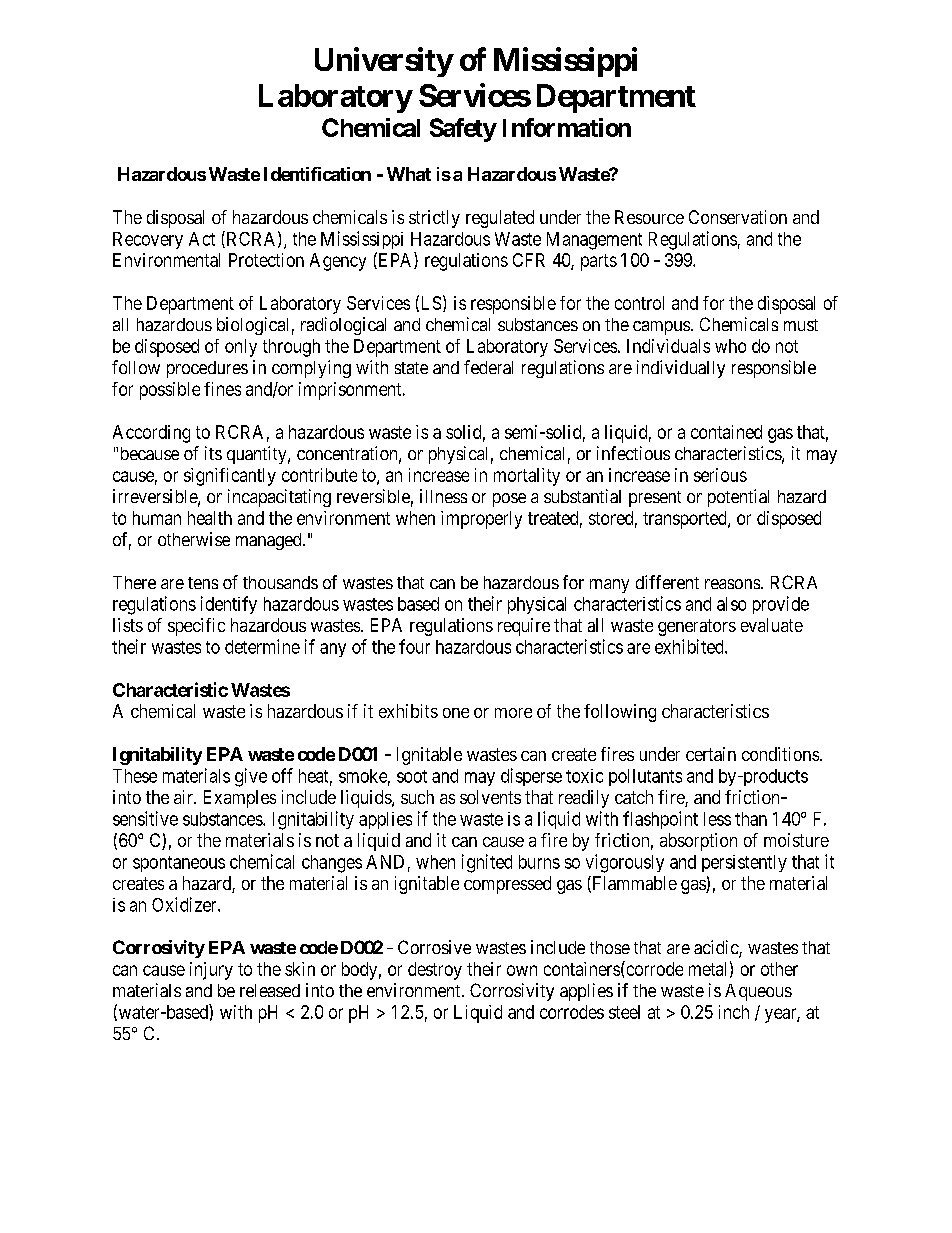  I want to click on one, so click(456, 713).
